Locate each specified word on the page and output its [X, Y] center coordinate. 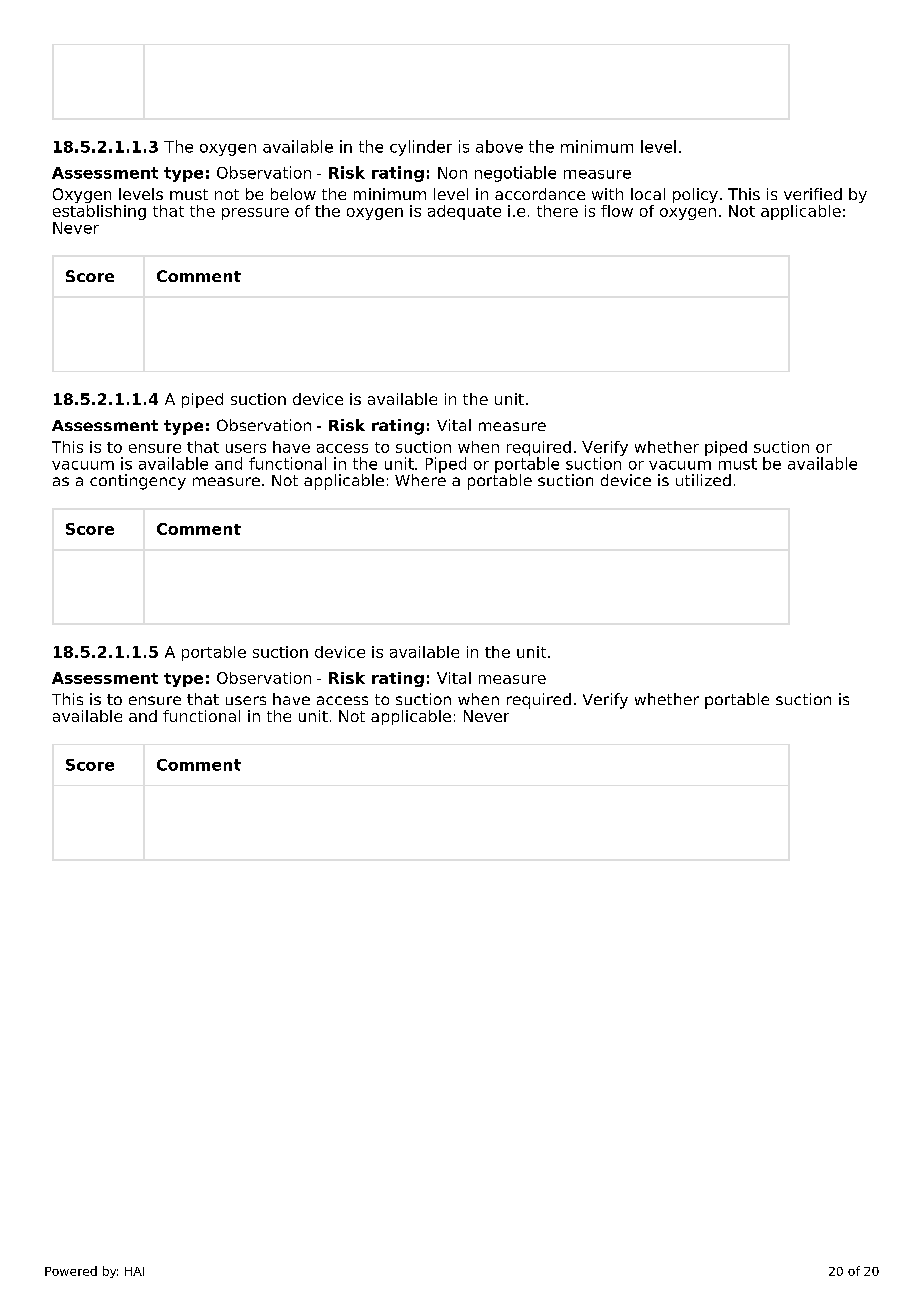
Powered [71, 1271]
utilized [703, 480]
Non [452, 173]
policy [695, 195]
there [557, 211]
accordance [540, 194]
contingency [138, 482]
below [293, 194]
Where [420, 479]
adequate [464, 212]
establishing [99, 212]
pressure [255, 214]
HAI [134, 1271]
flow [617, 211]
